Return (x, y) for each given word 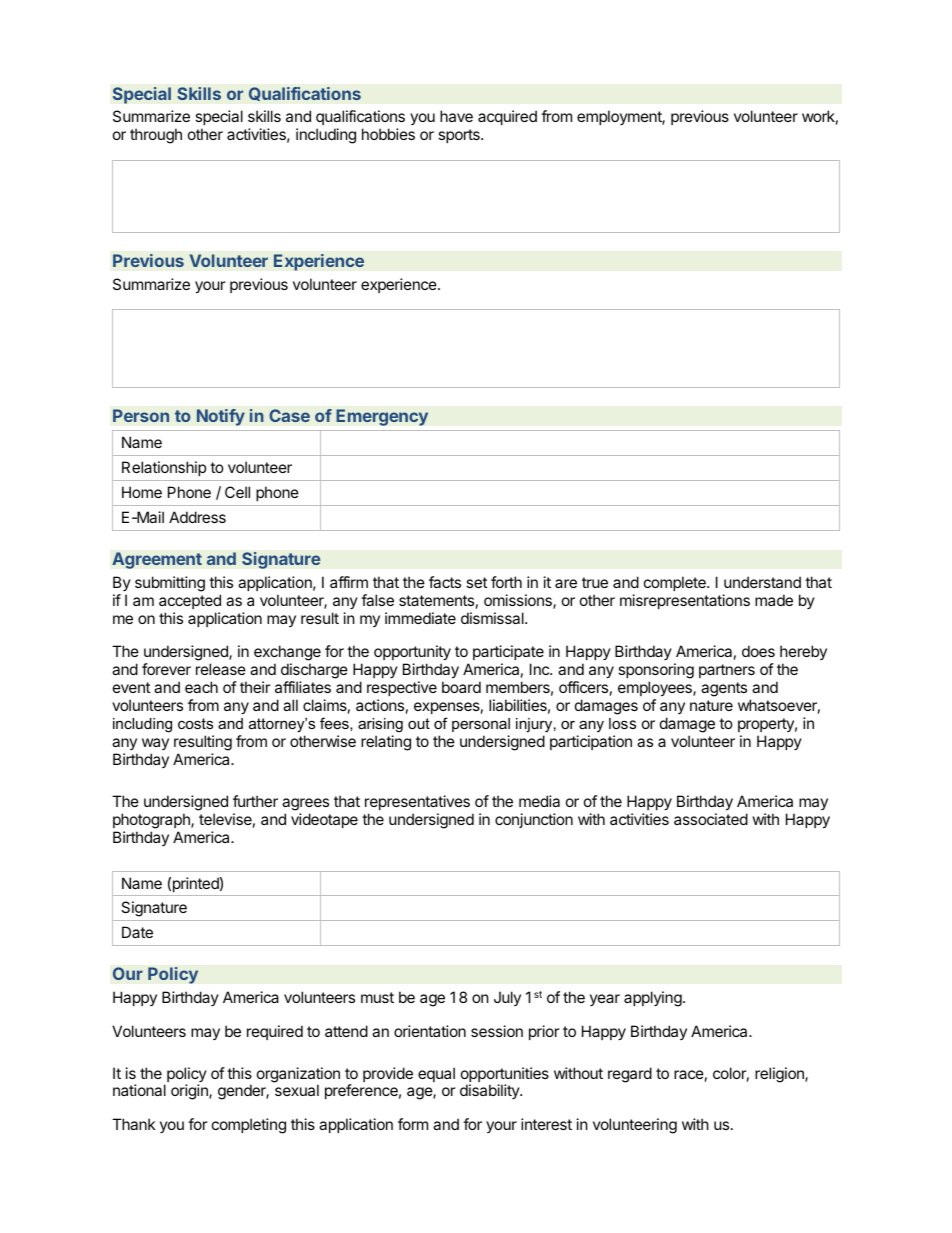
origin (190, 1092)
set (476, 582)
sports (460, 136)
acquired (507, 117)
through (156, 136)
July (507, 998)
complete (676, 583)
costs (195, 723)
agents (724, 689)
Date (137, 932)
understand (762, 582)
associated (711, 819)
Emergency (382, 417)
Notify (221, 417)
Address (197, 517)
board (461, 687)
